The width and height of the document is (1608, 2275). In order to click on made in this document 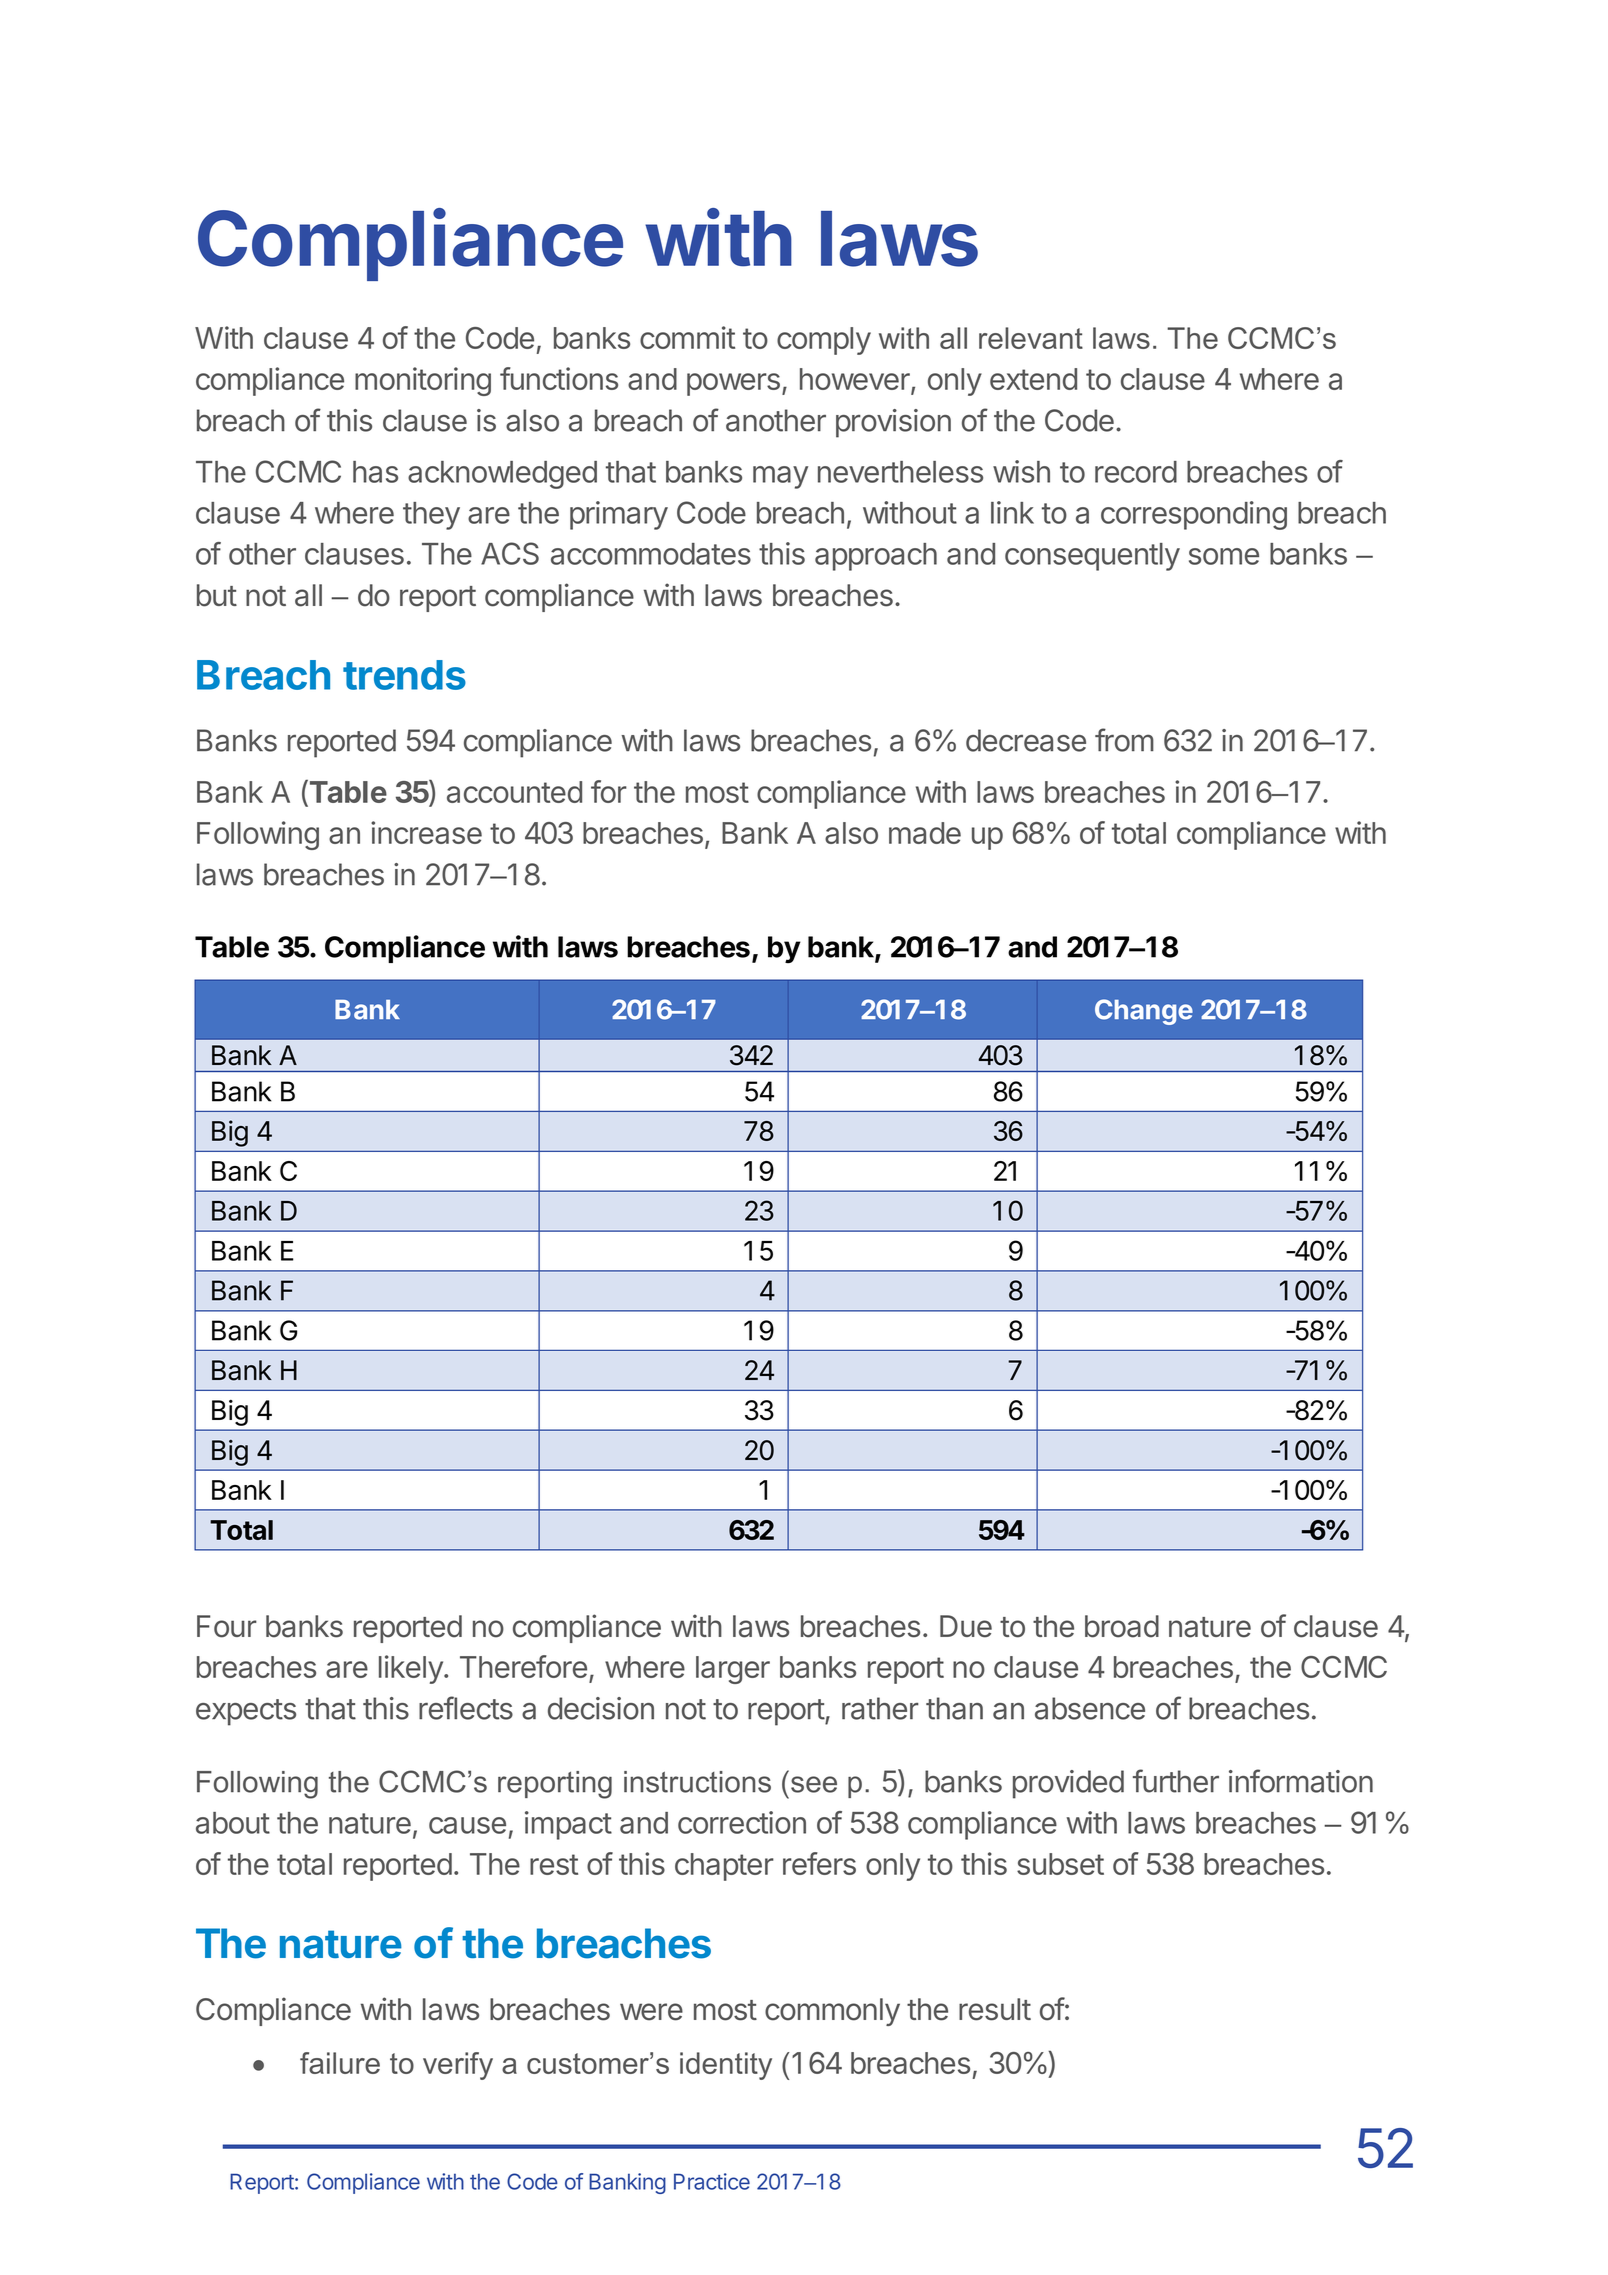, I will do `click(925, 833)`.
